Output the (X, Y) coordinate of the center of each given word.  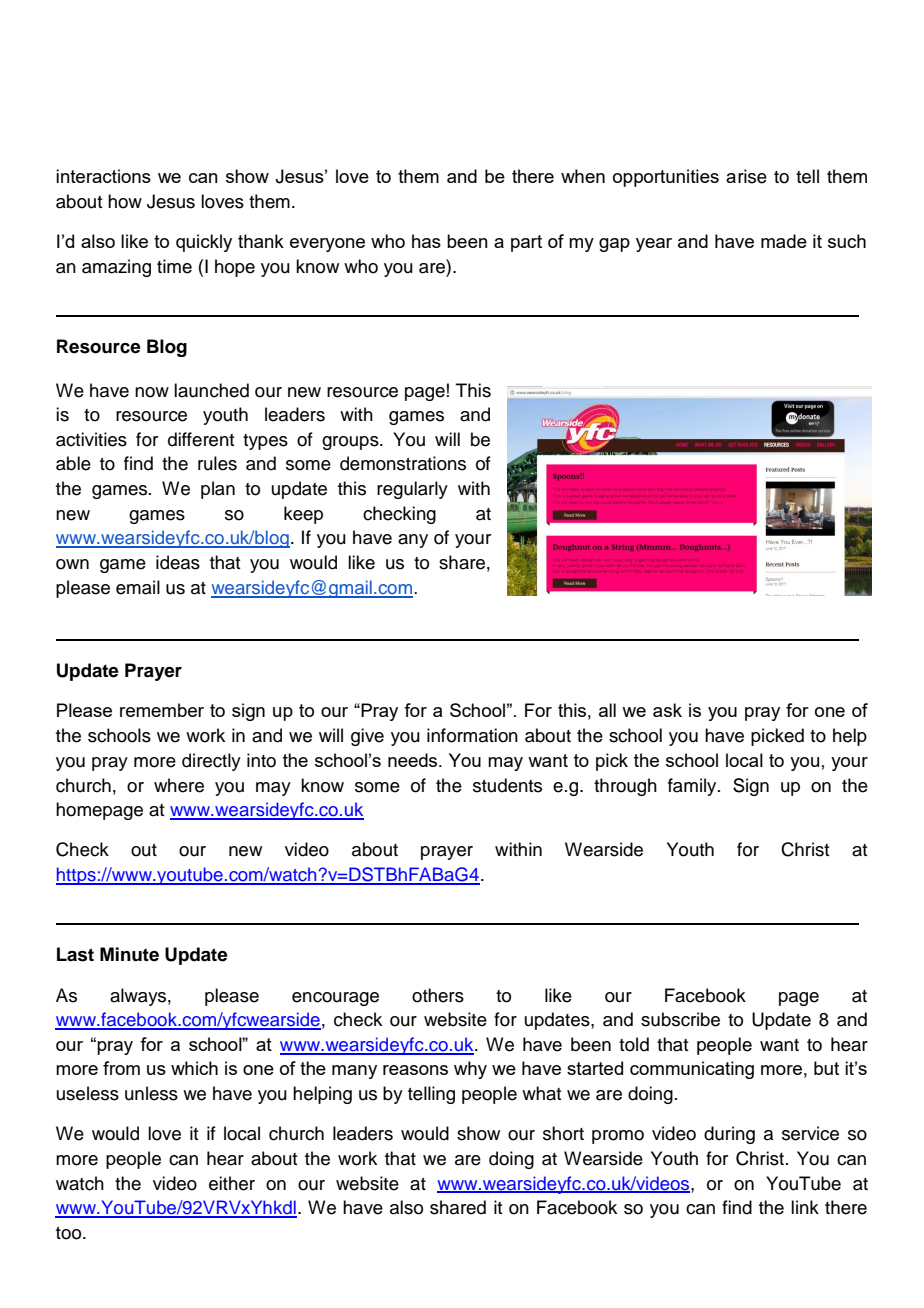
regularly (412, 490)
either (232, 1183)
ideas (178, 562)
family (693, 787)
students (507, 785)
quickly (204, 243)
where (179, 785)
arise (746, 176)
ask (667, 710)
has (426, 241)
